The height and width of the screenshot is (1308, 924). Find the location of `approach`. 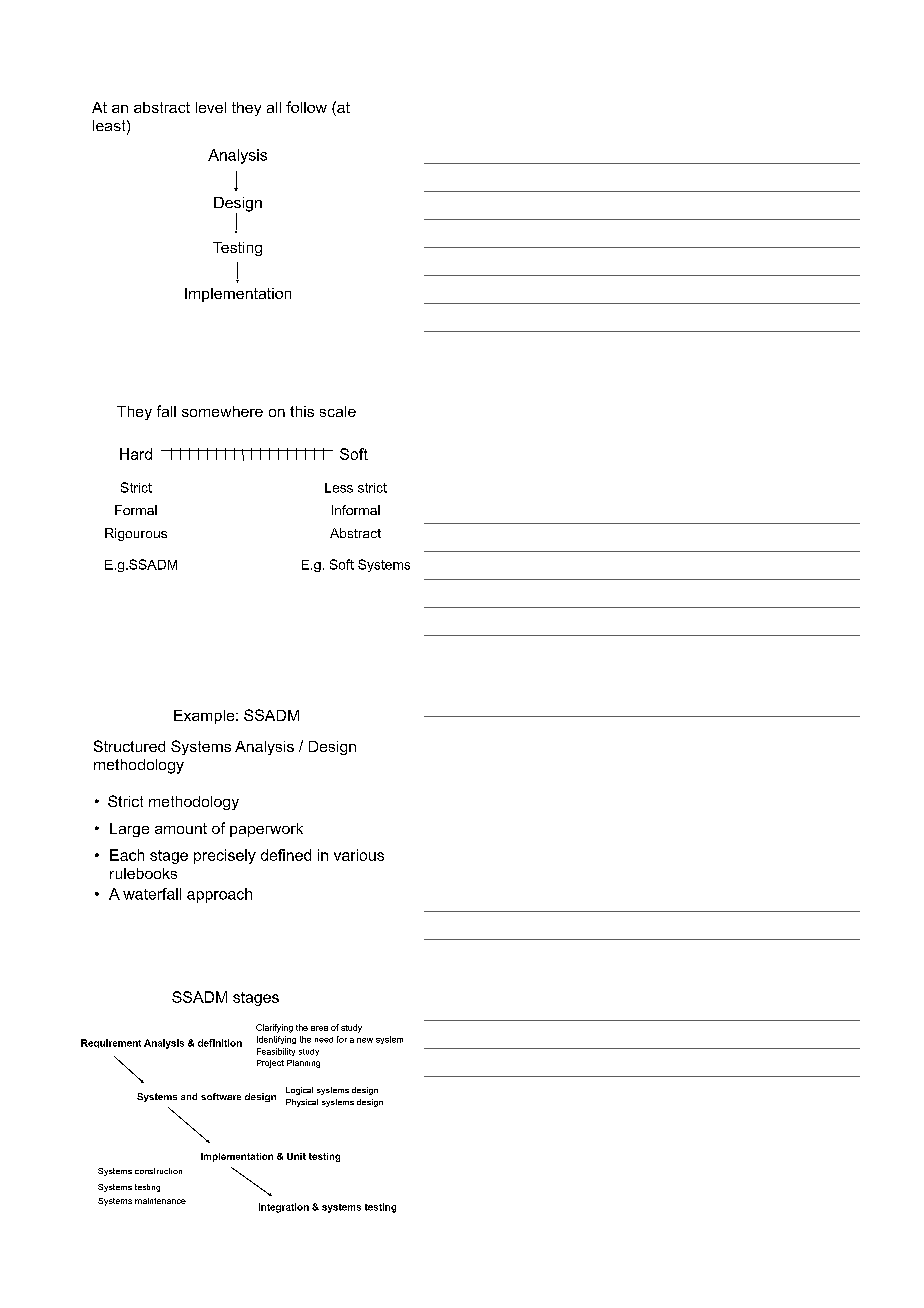

approach is located at coordinates (219, 895).
